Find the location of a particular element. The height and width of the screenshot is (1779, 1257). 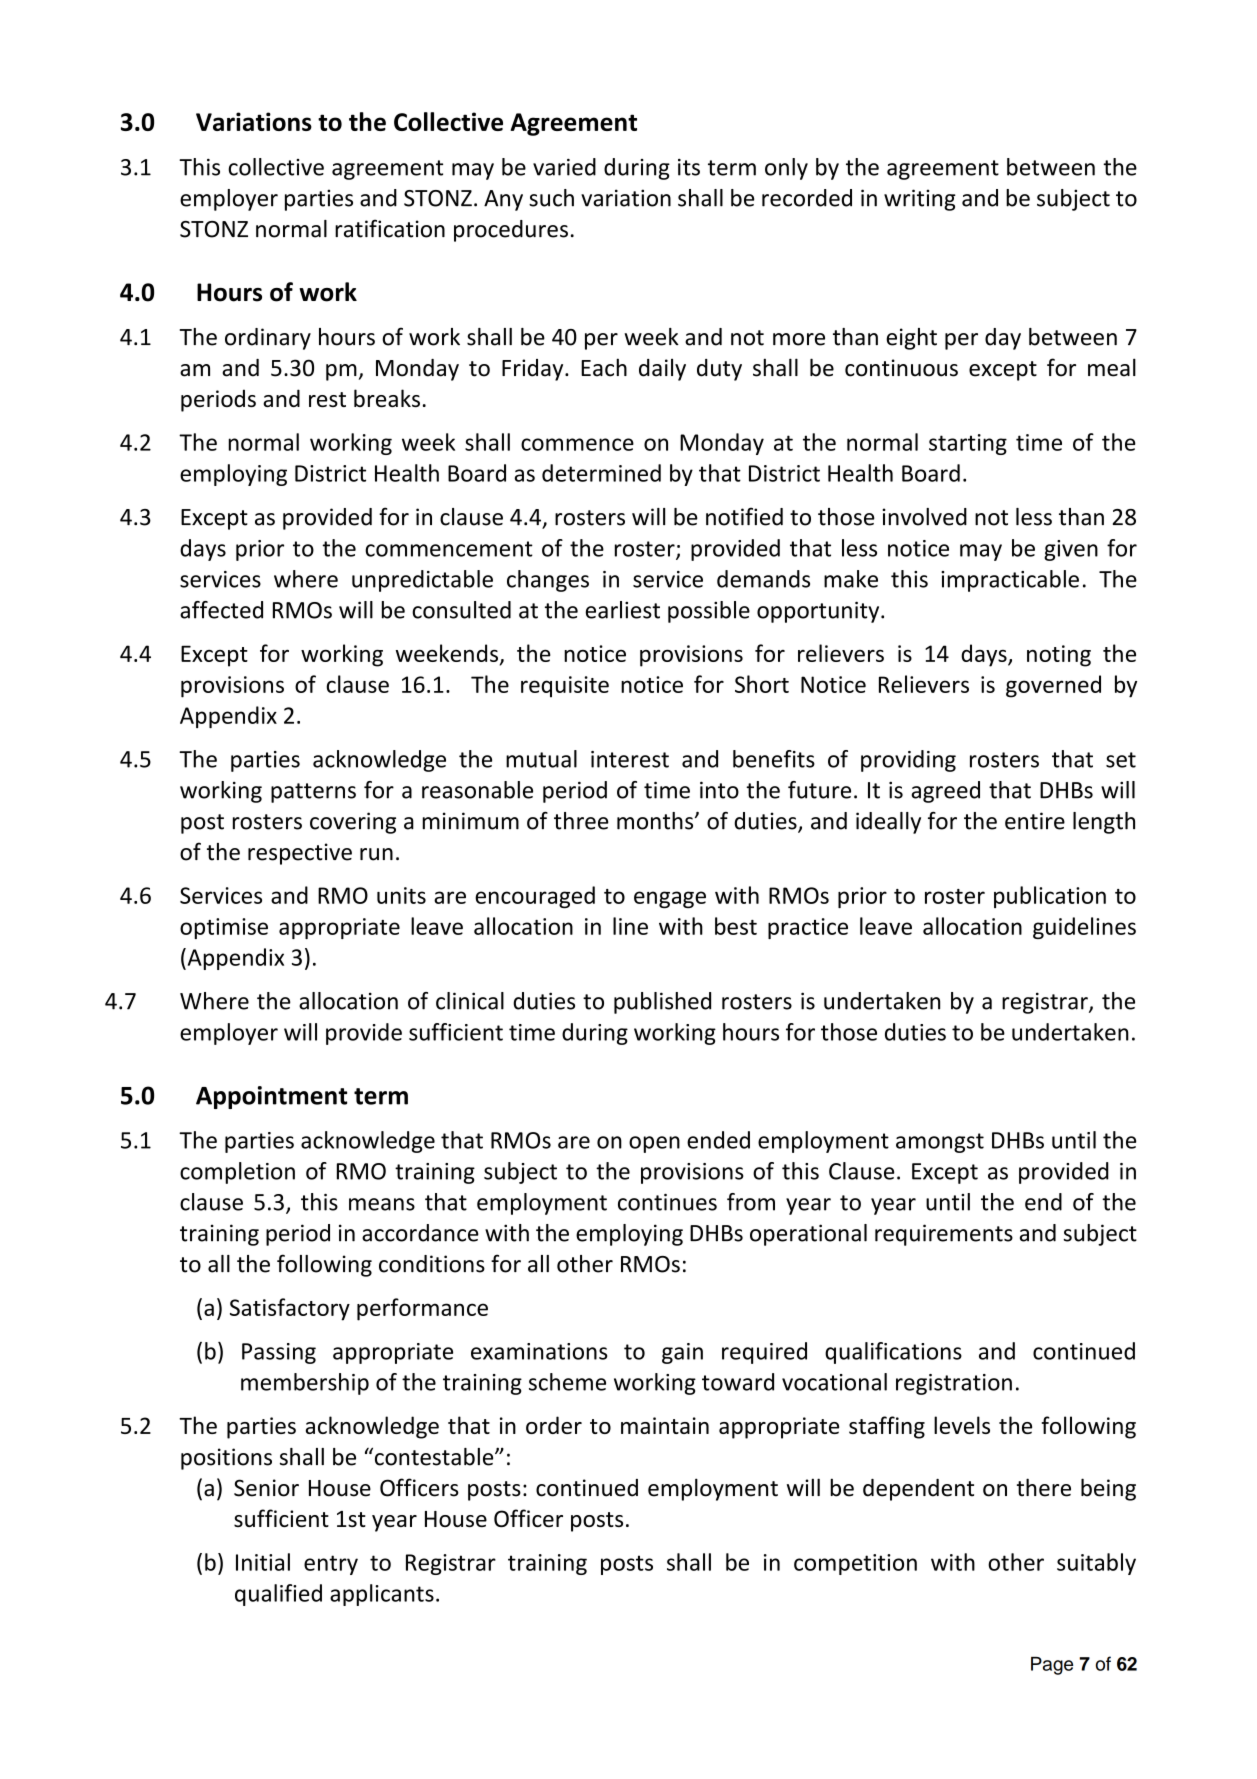

publication is located at coordinates (1050, 897).
